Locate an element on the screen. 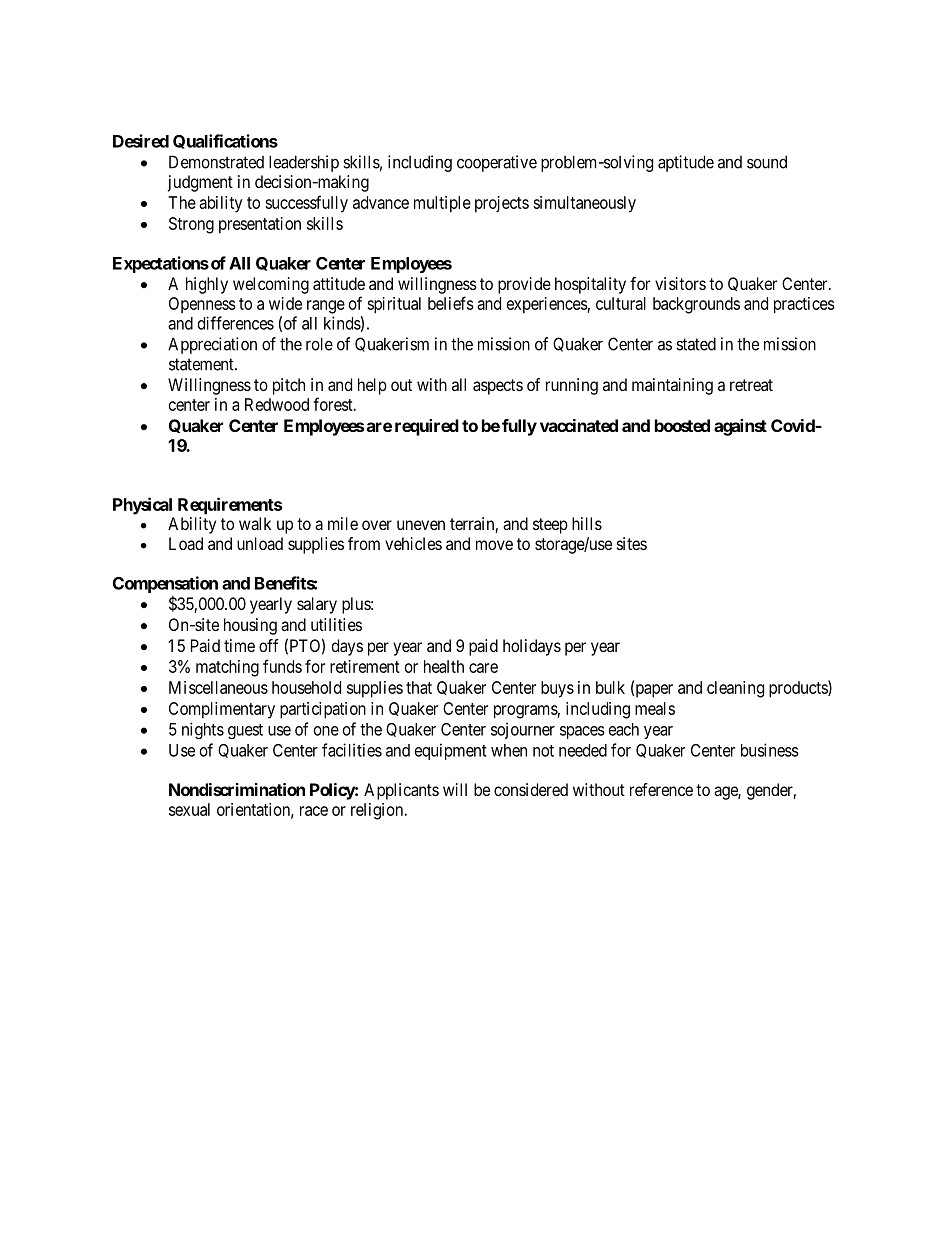  walk is located at coordinates (255, 523).
